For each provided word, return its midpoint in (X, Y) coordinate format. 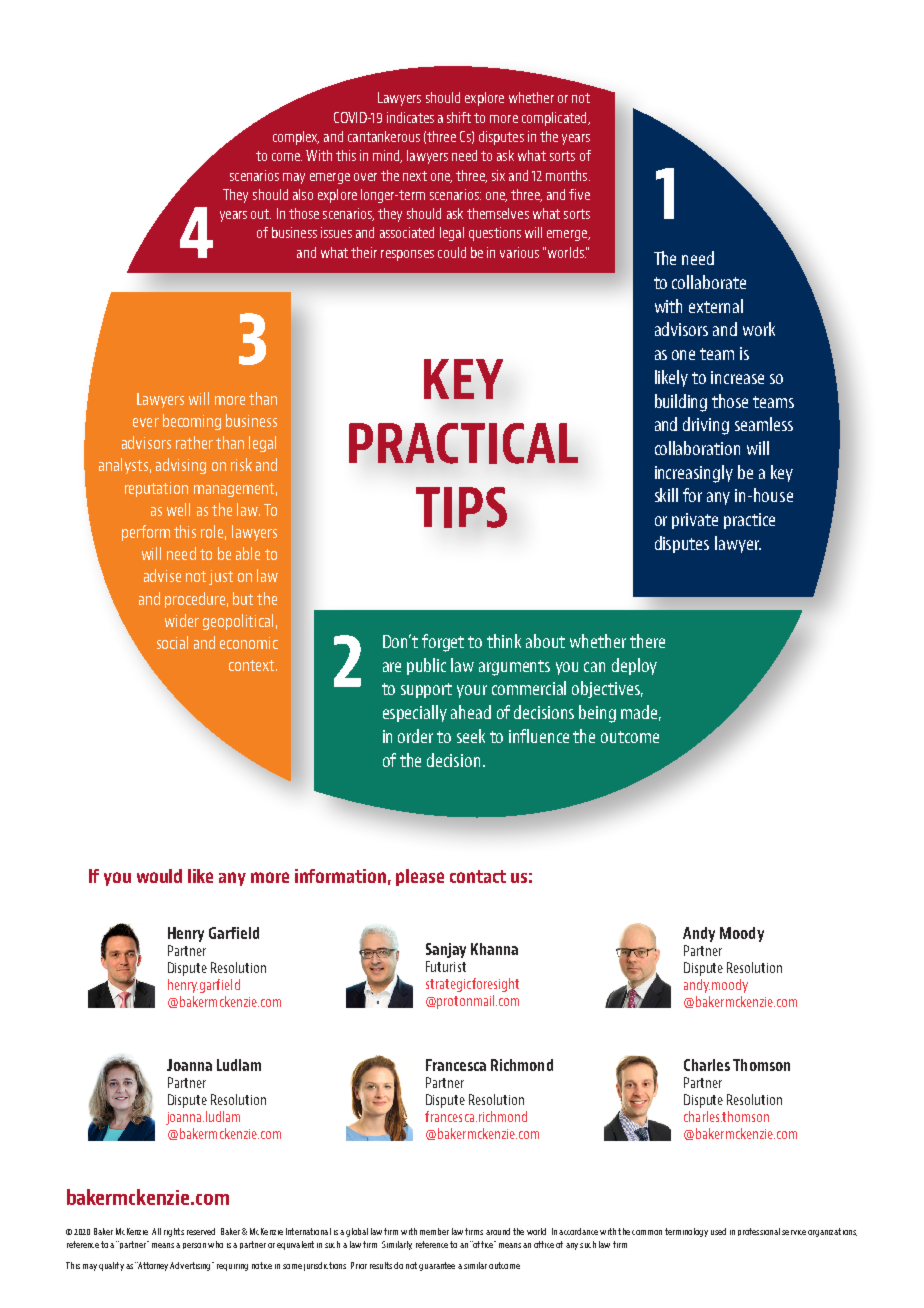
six (498, 175)
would (159, 876)
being (597, 714)
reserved (201, 1231)
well (178, 509)
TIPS (461, 507)
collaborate (709, 282)
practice (749, 521)
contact (478, 876)
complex (296, 138)
